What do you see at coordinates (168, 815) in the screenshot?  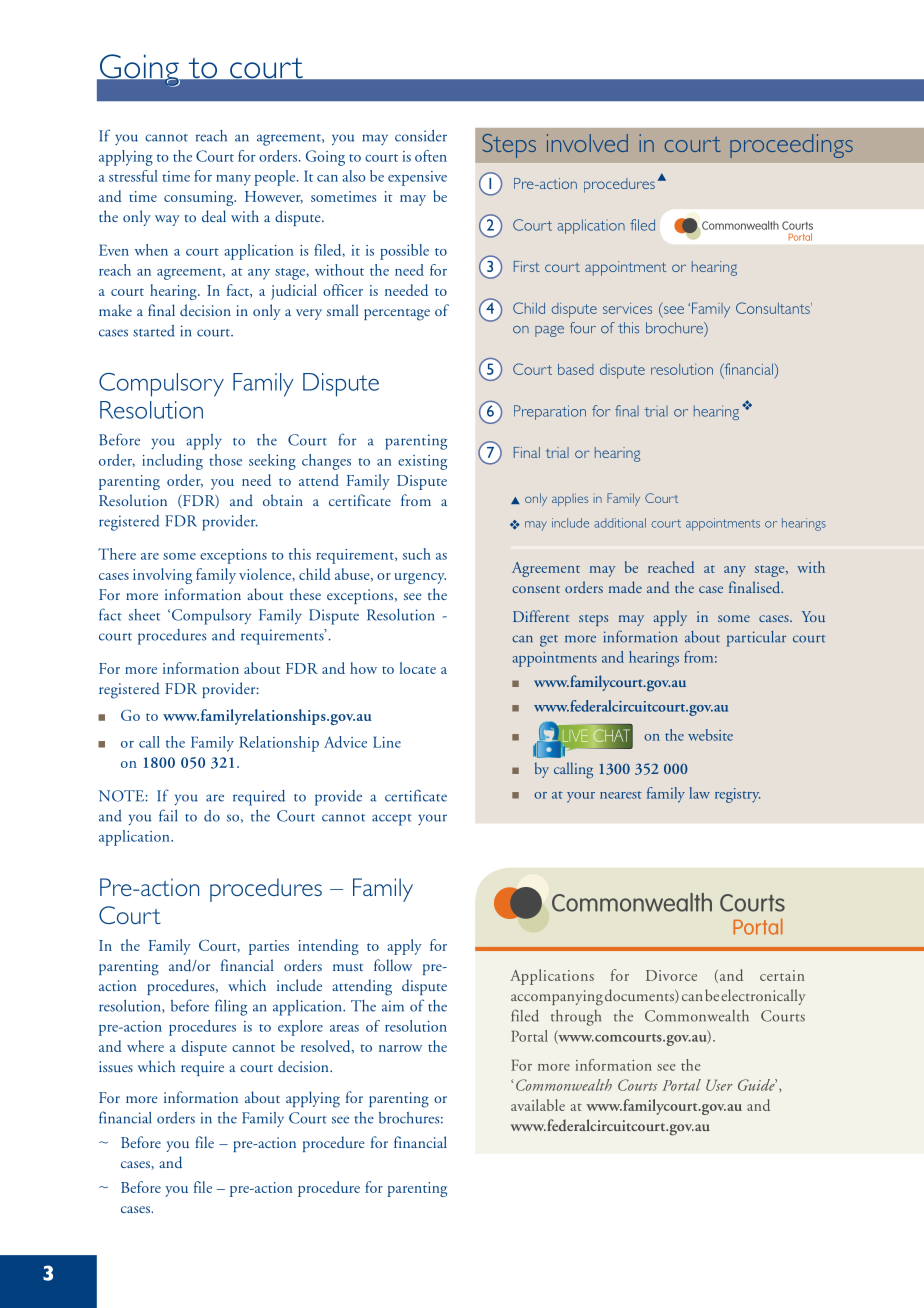 I see `fail` at bounding box center [168, 815].
